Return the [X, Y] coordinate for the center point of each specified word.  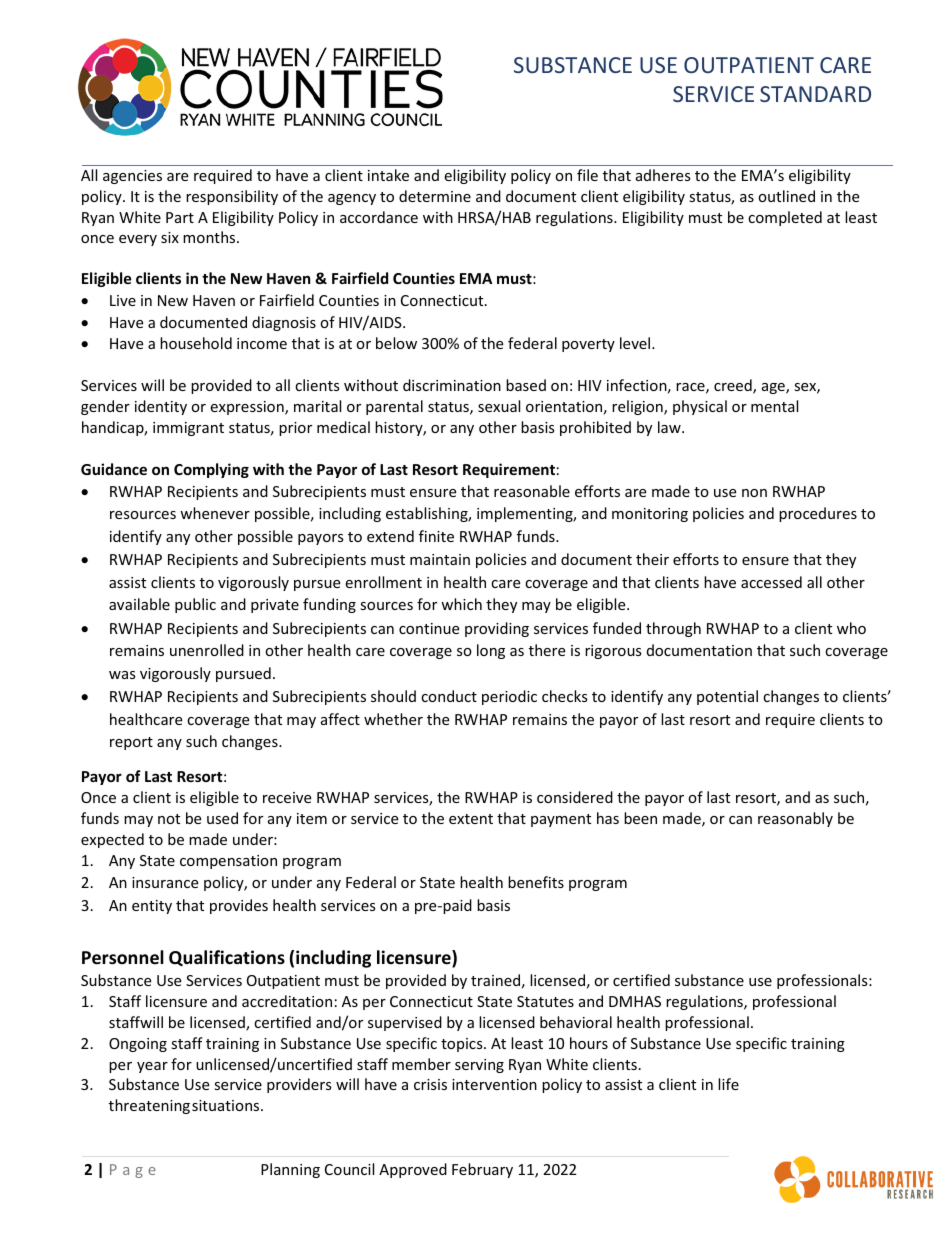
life [728, 1084]
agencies [132, 177]
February [482, 1170]
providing [497, 629]
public [195, 605]
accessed [771, 582]
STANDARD [815, 94]
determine [435, 196]
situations [227, 1105]
